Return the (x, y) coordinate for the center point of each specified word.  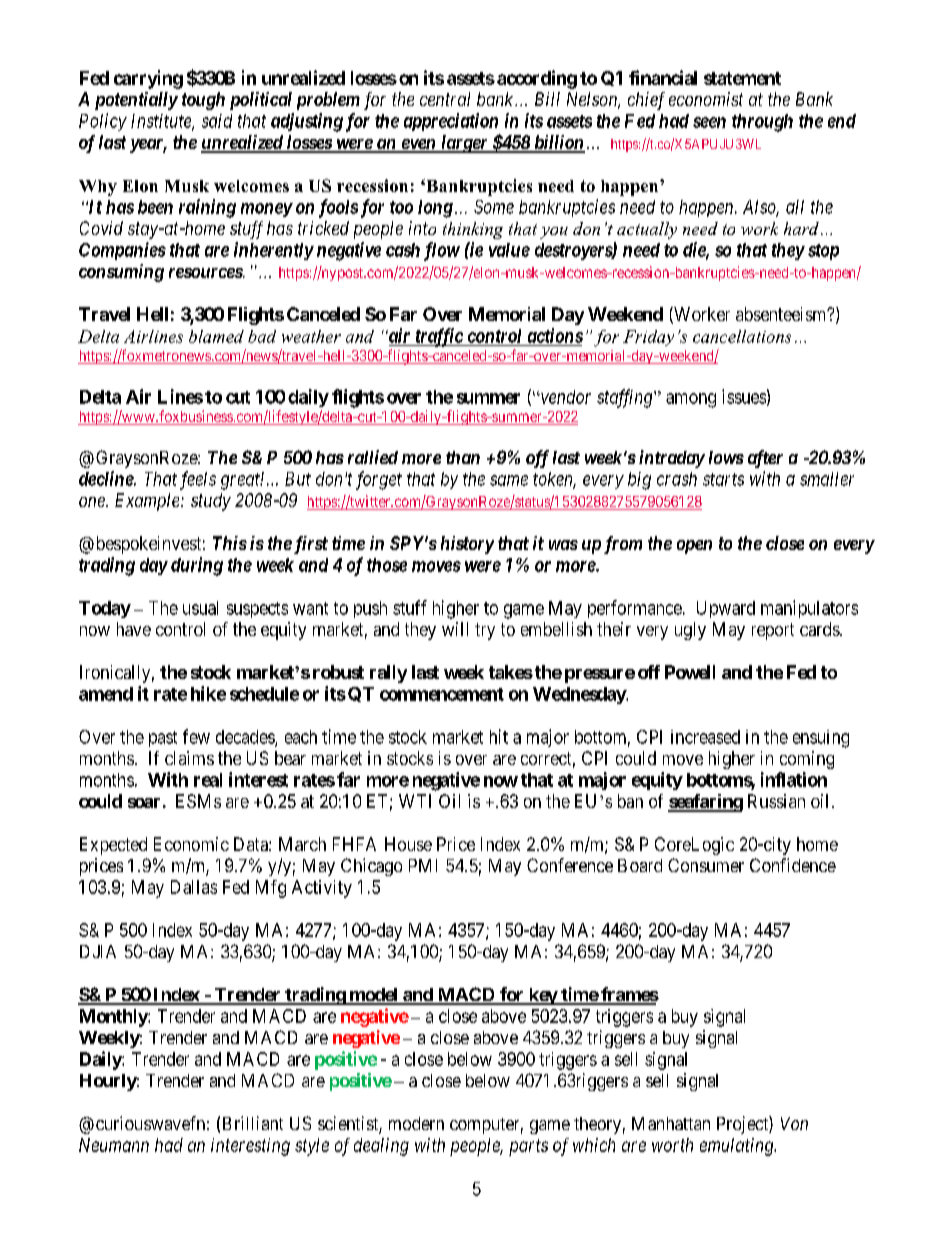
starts (723, 479)
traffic (438, 337)
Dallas (194, 887)
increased (705, 737)
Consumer (706, 865)
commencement (442, 694)
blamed (216, 336)
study (211, 502)
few (196, 736)
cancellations (742, 336)
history (467, 545)
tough (203, 101)
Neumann (114, 1145)
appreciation (451, 122)
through (762, 123)
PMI (423, 865)
